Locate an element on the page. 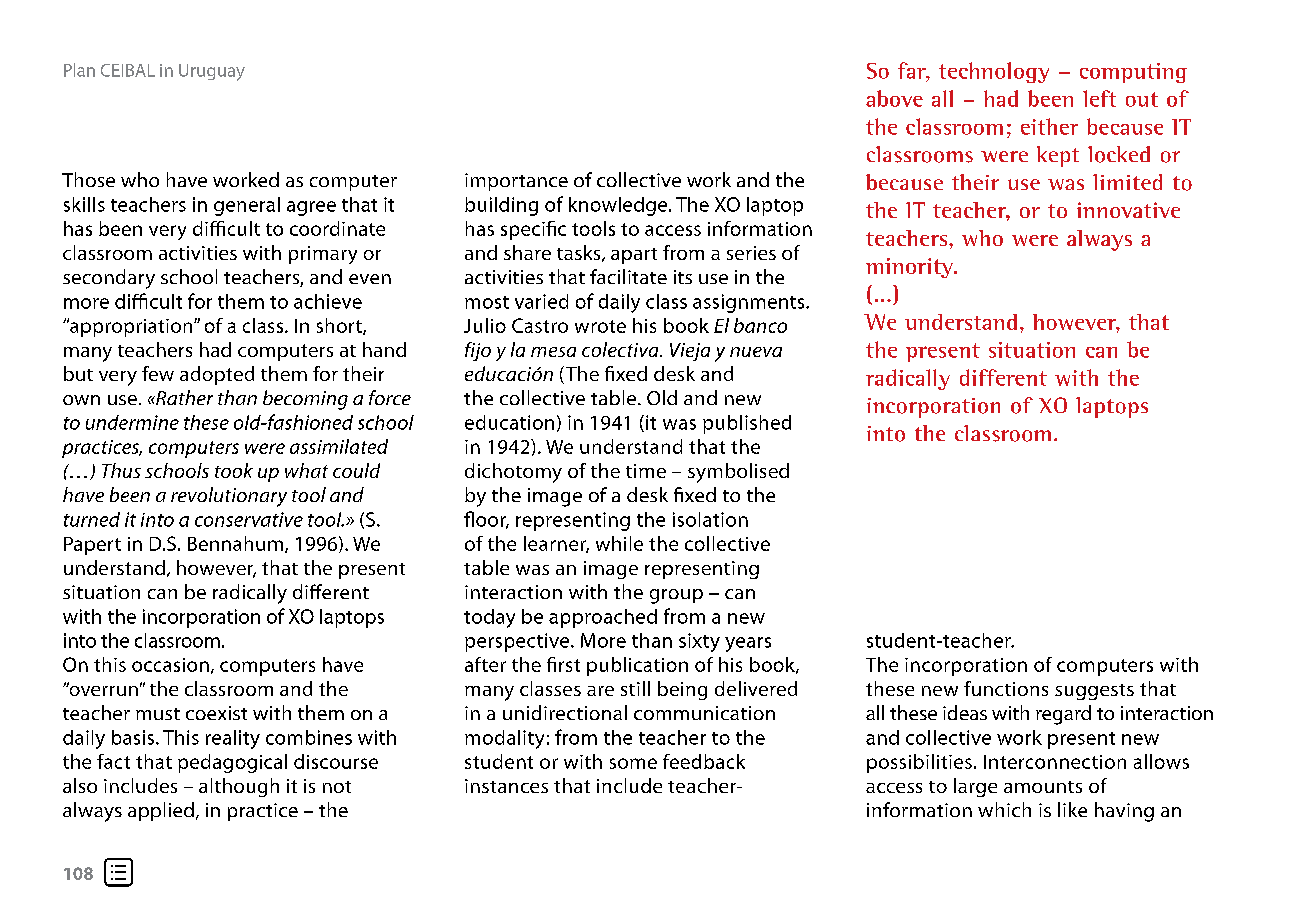 This image has height=924, width=1311. occasion is located at coordinates (170, 665).
